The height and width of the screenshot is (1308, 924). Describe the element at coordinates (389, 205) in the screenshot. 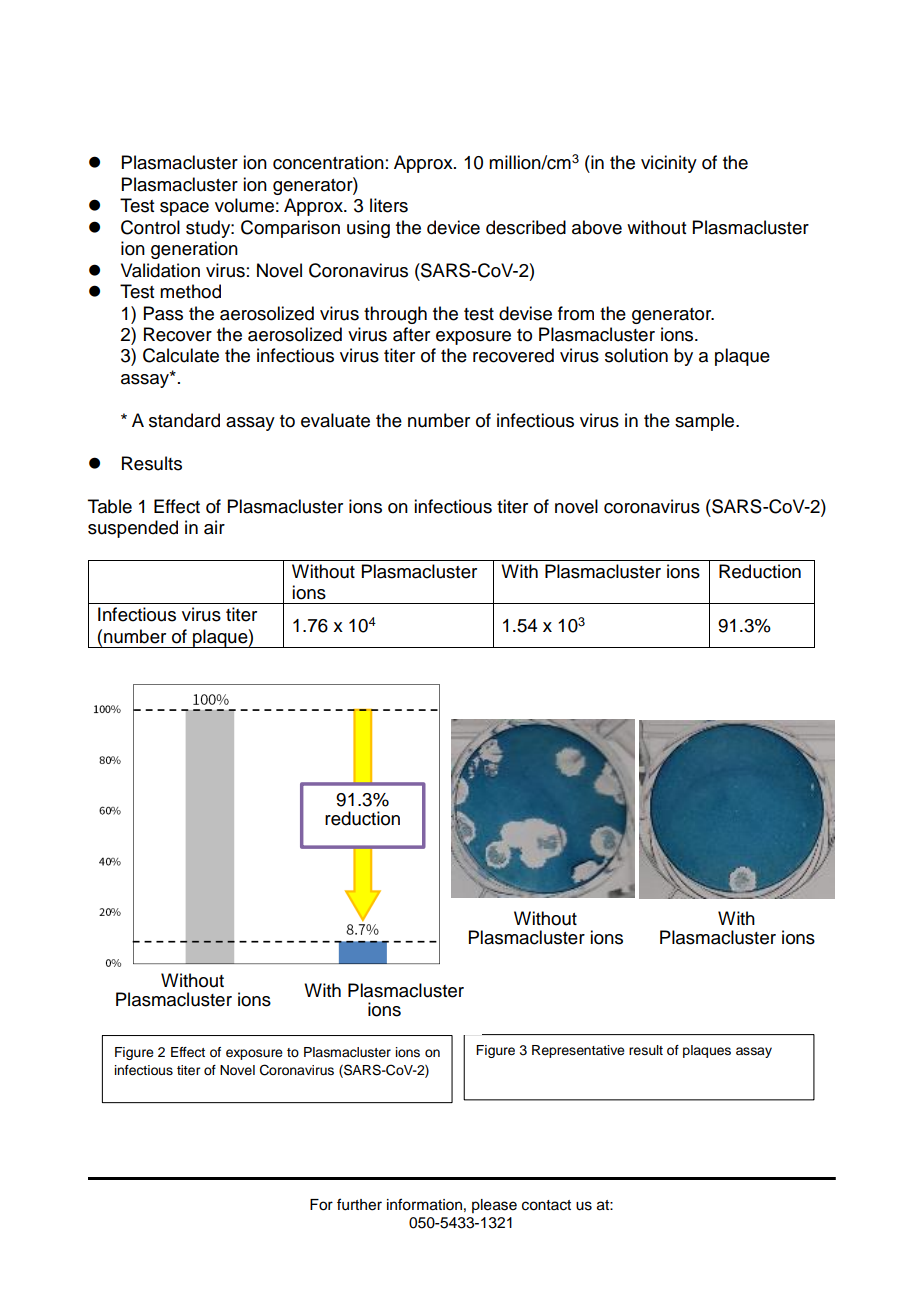

I see `liters` at that location.
